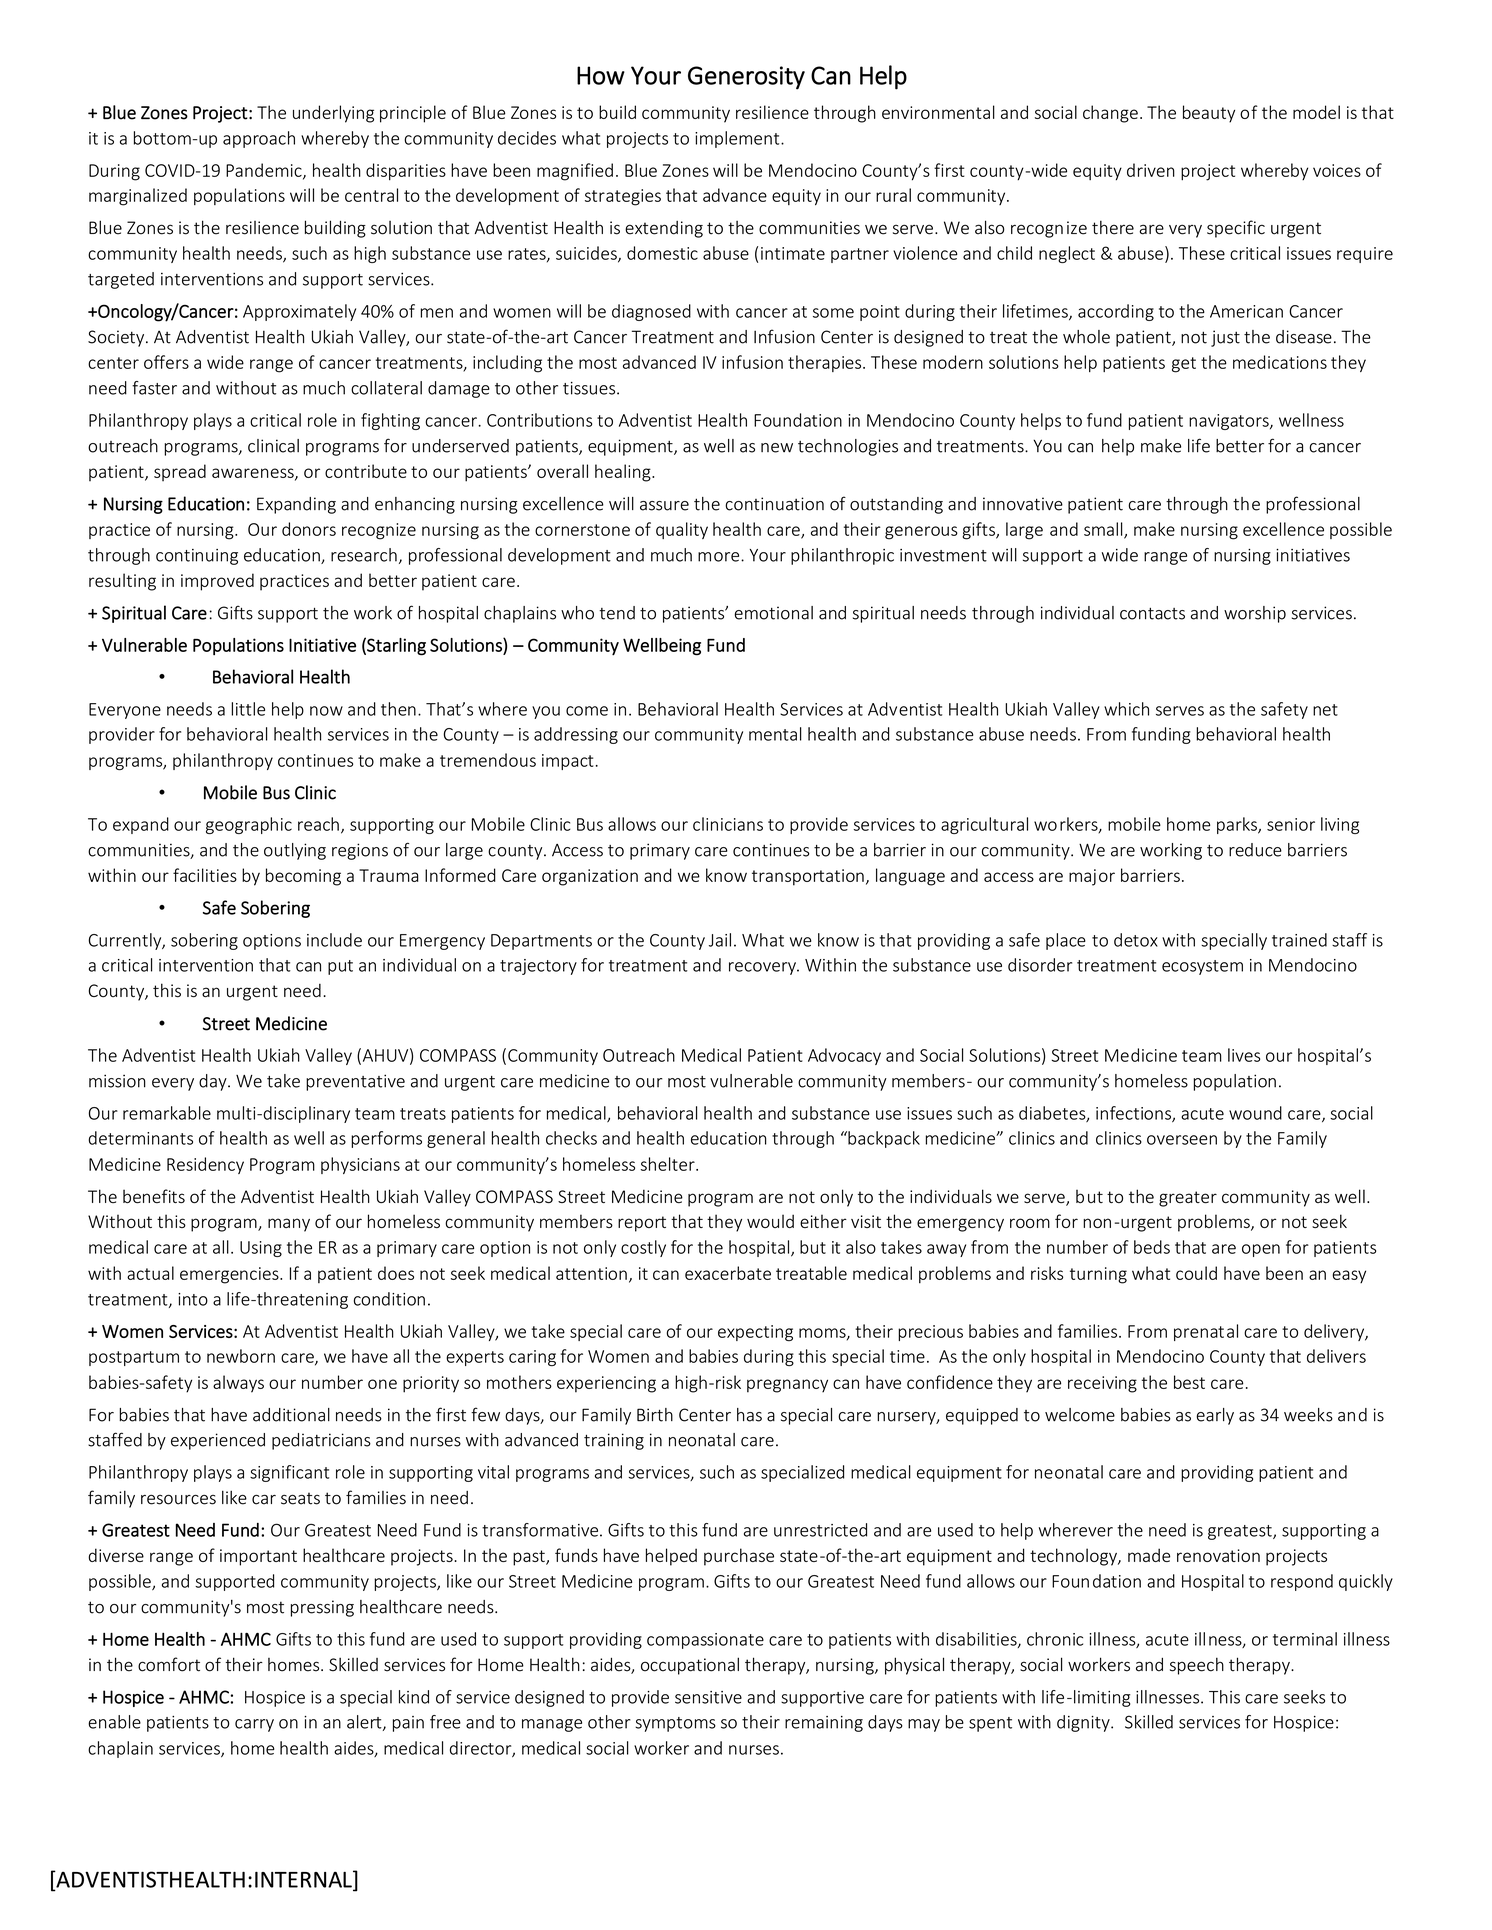 Image resolution: width=1492 pixels, height=1930 pixels. I want to click on donors, so click(309, 529).
